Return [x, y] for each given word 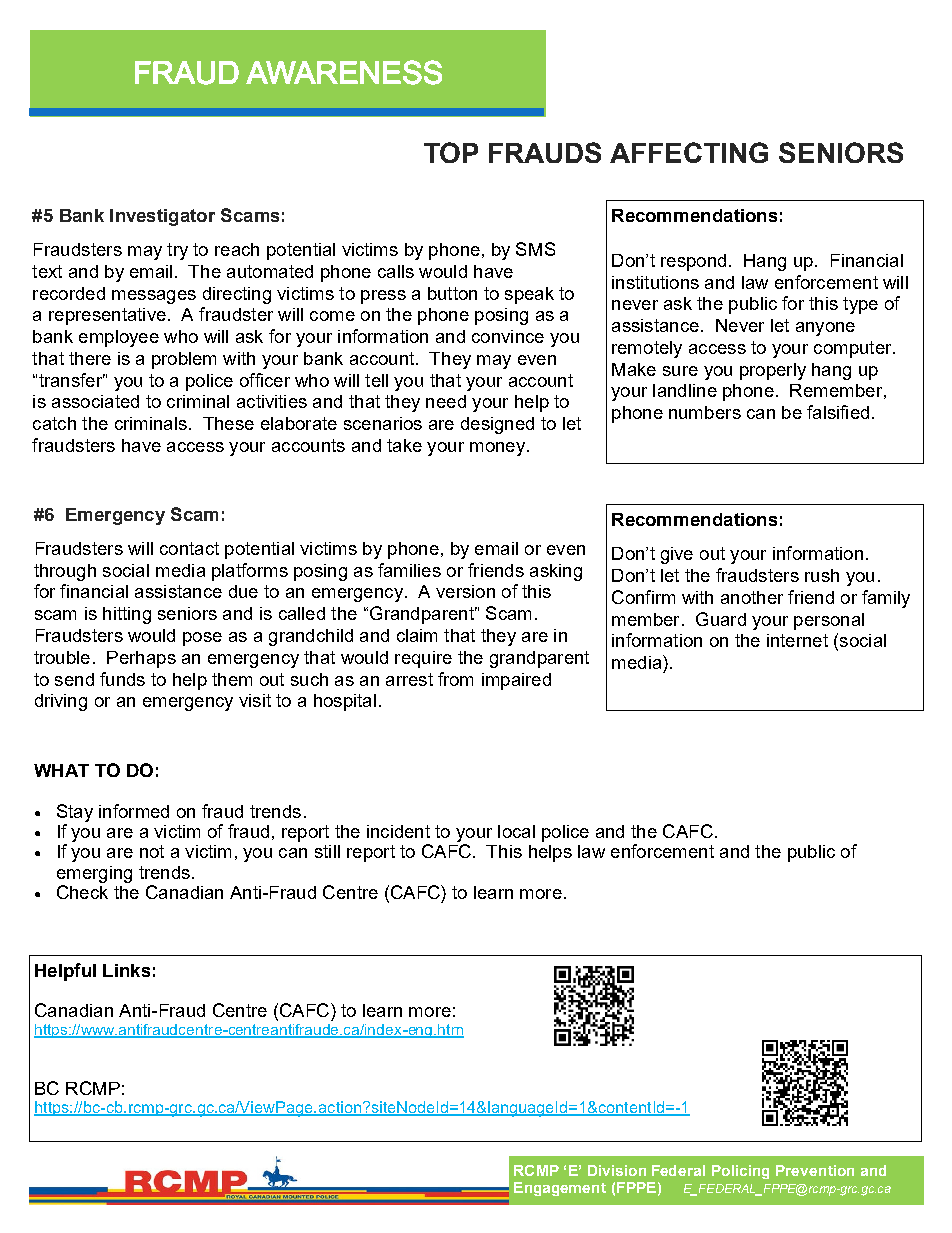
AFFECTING [689, 152]
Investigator [162, 217]
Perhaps [141, 659]
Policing [740, 1172]
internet [797, 640]
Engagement [560, 1189]
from [455, 679]
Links [126, 970]
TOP [451, 152]
